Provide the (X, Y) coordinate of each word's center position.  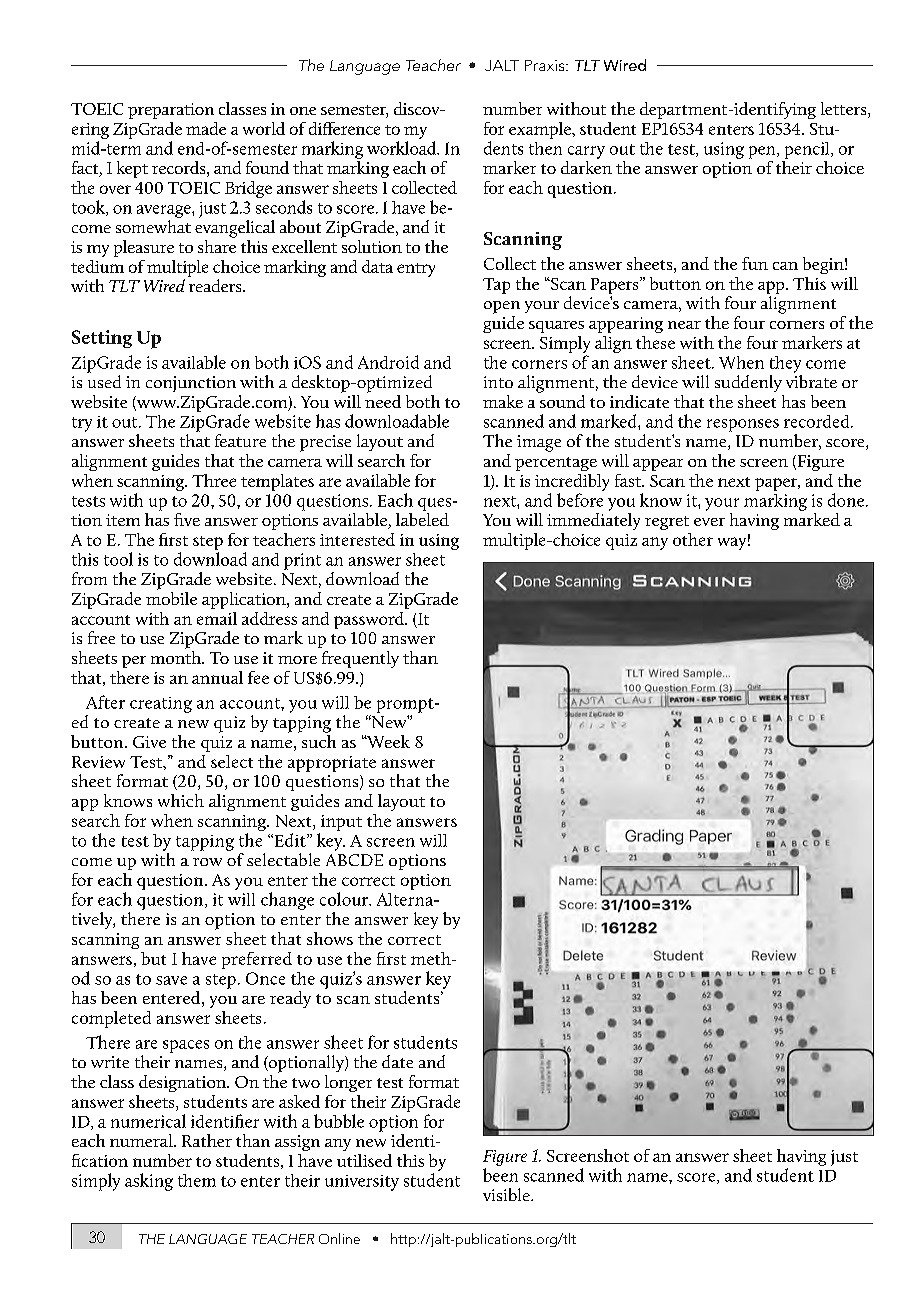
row (207, 862)
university (362, 1183)
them (197, 1180)
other (693, 539)
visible (507, 1194)
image (539, 443)
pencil (808, 150)
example (541, 130)
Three (214, 480)
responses (743, 425)
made (206, 128)
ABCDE (354, 860)
